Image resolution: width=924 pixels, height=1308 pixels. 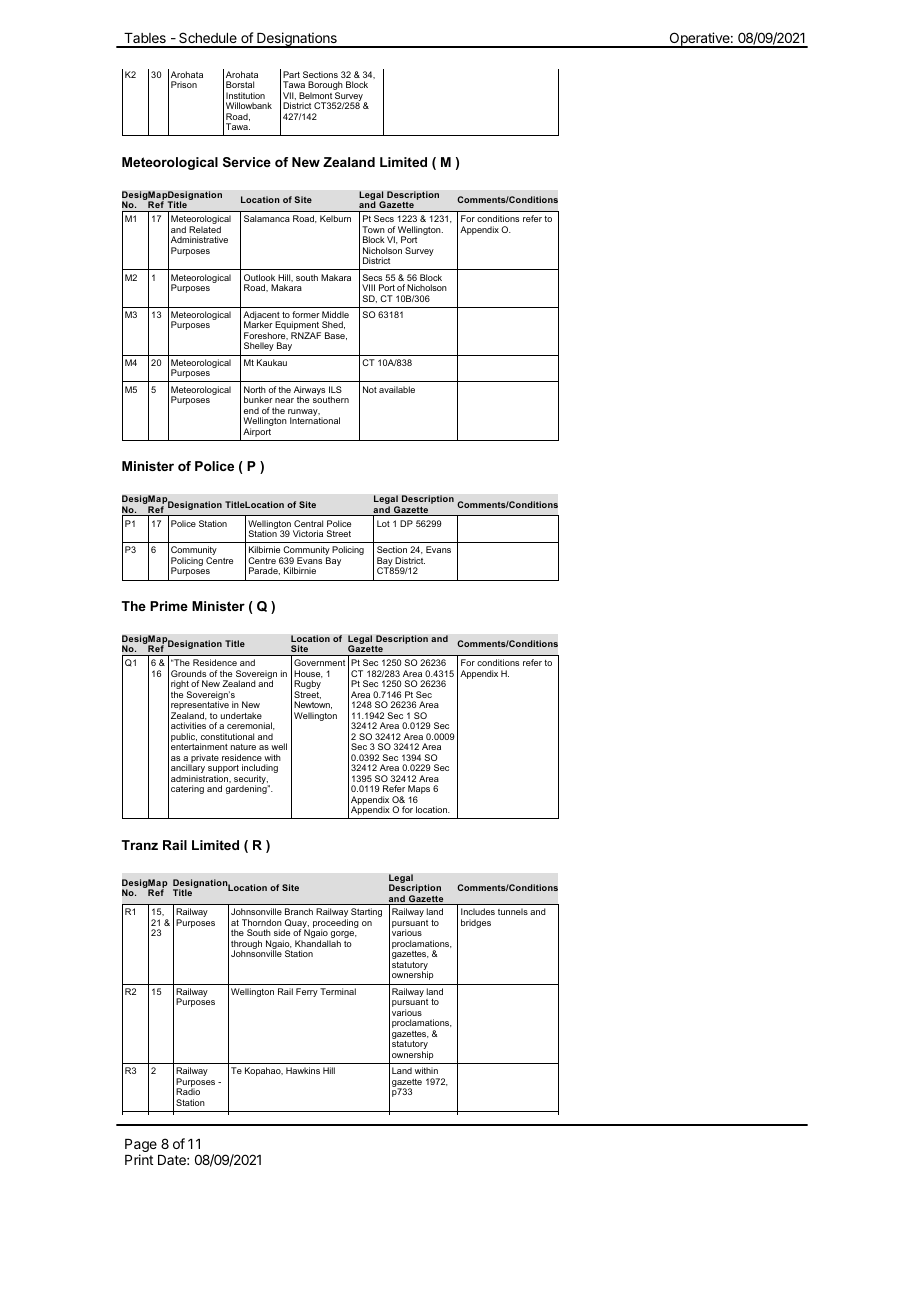 I want to click on Prime, so click(x=169, y=606).
